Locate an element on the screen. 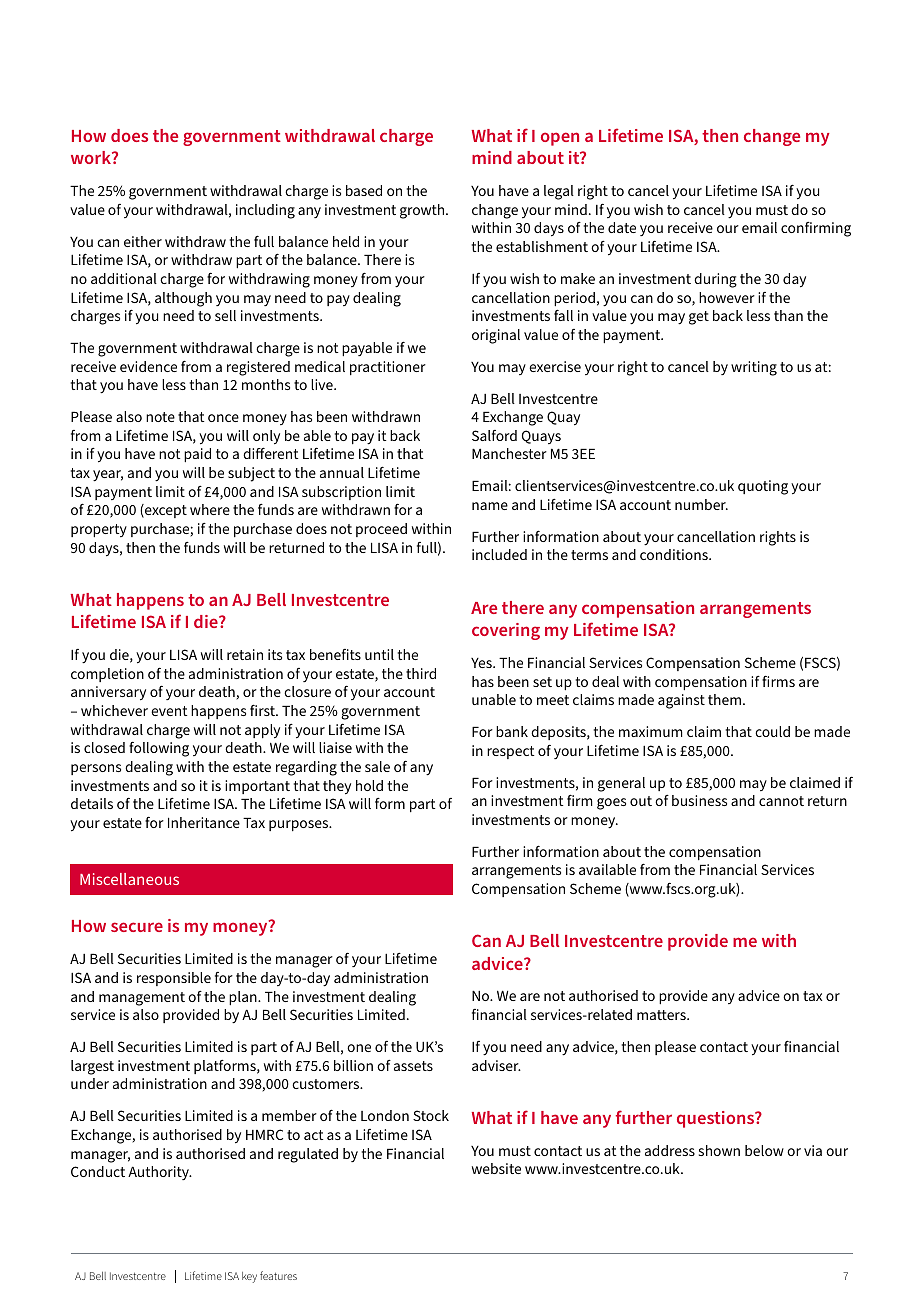 This screenshot has width=924, height=1308. growth is located at coordinates (423, 211).
